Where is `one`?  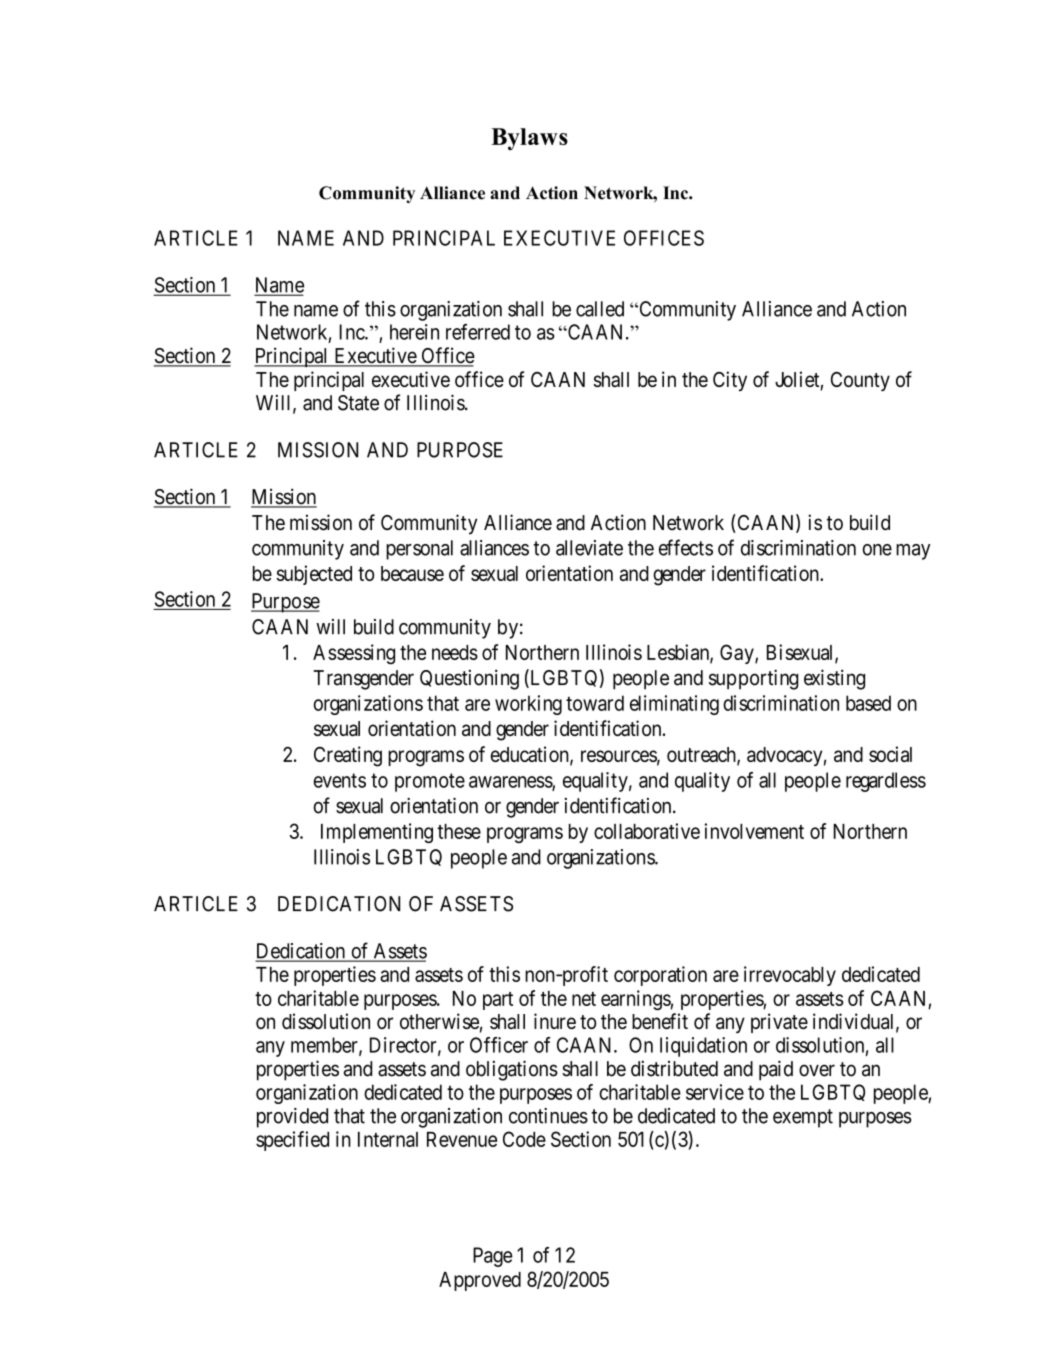 one is located at coordinates (877, 550).
